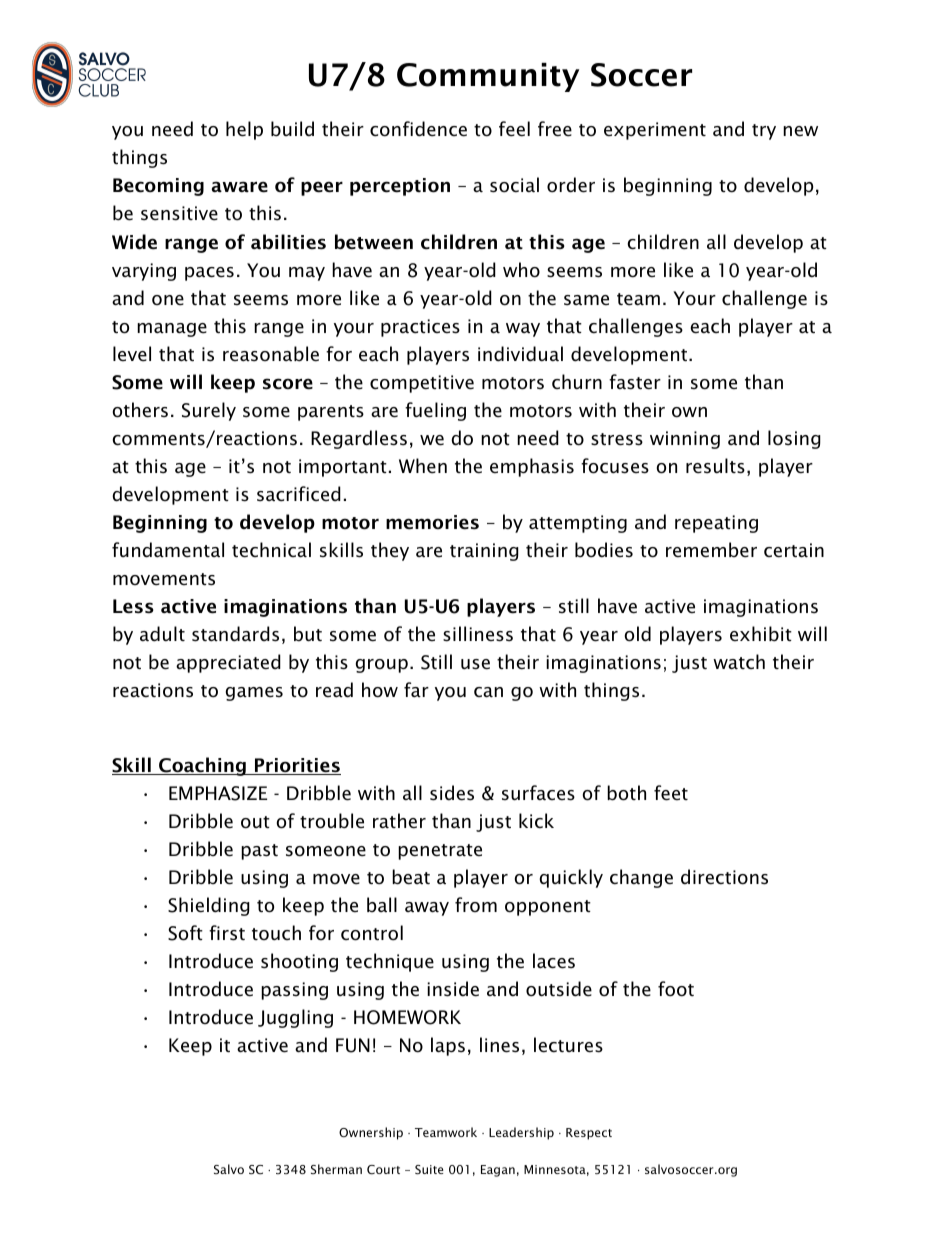 This page has width=952, height=1233. What do you see at coordinates (488, 692) in the page?
I see `can` at bounding box center [488, 692].
